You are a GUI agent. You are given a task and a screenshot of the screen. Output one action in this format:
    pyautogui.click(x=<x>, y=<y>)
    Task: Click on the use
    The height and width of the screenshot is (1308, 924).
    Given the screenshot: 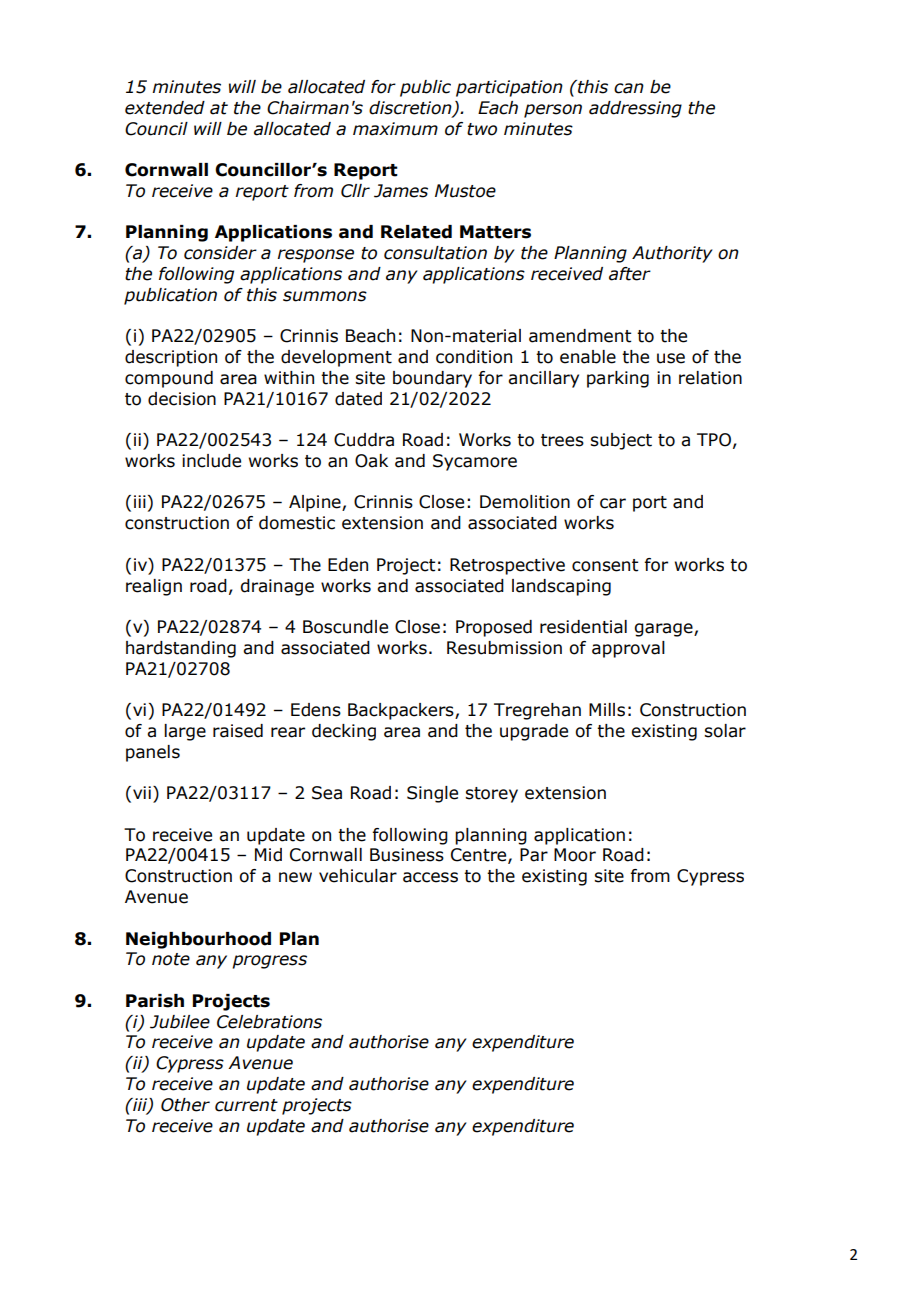 What is the action you would take?
    pyautogui.click(x=671, y=358)
